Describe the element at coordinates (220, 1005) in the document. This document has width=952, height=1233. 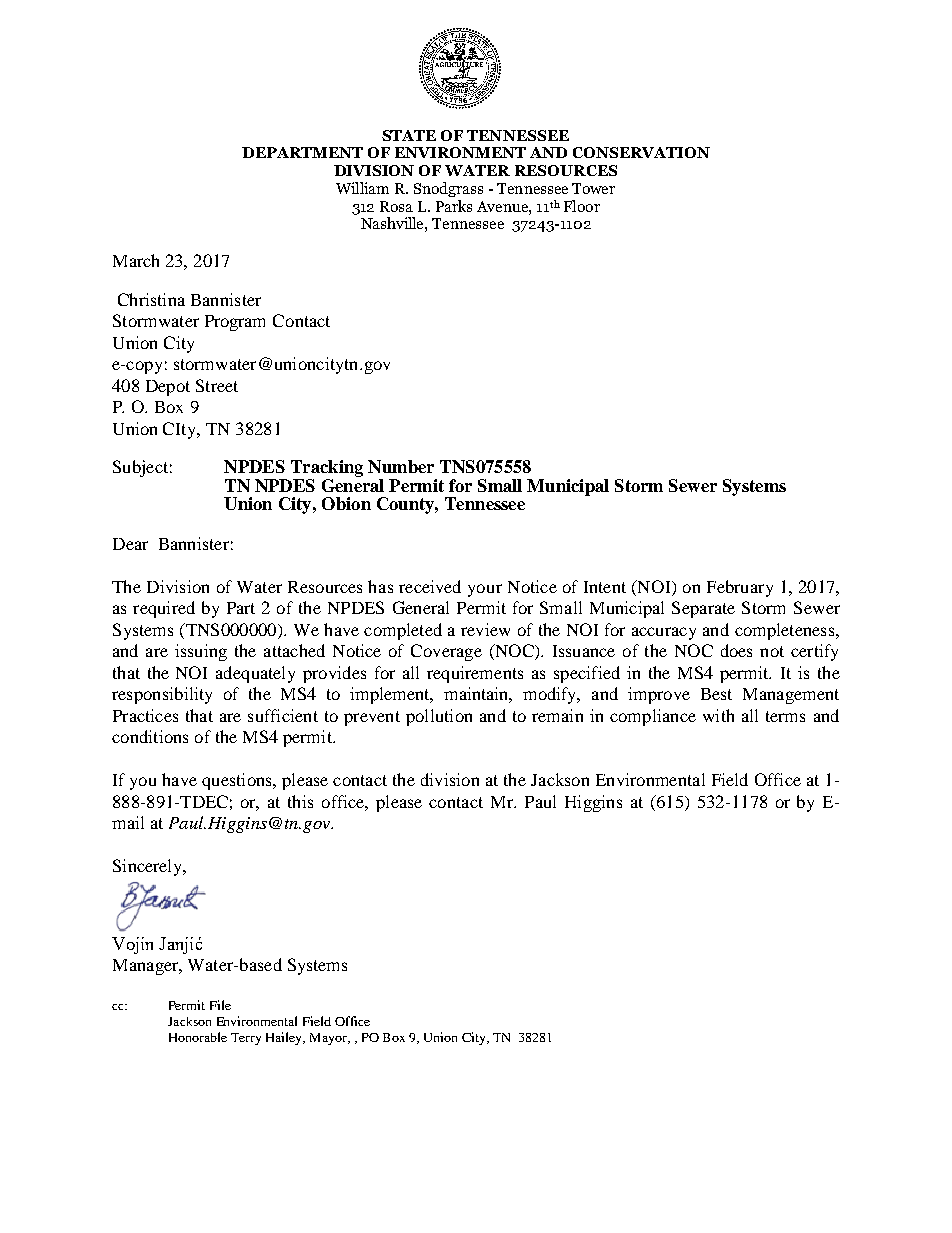
I see `File` at that location.
